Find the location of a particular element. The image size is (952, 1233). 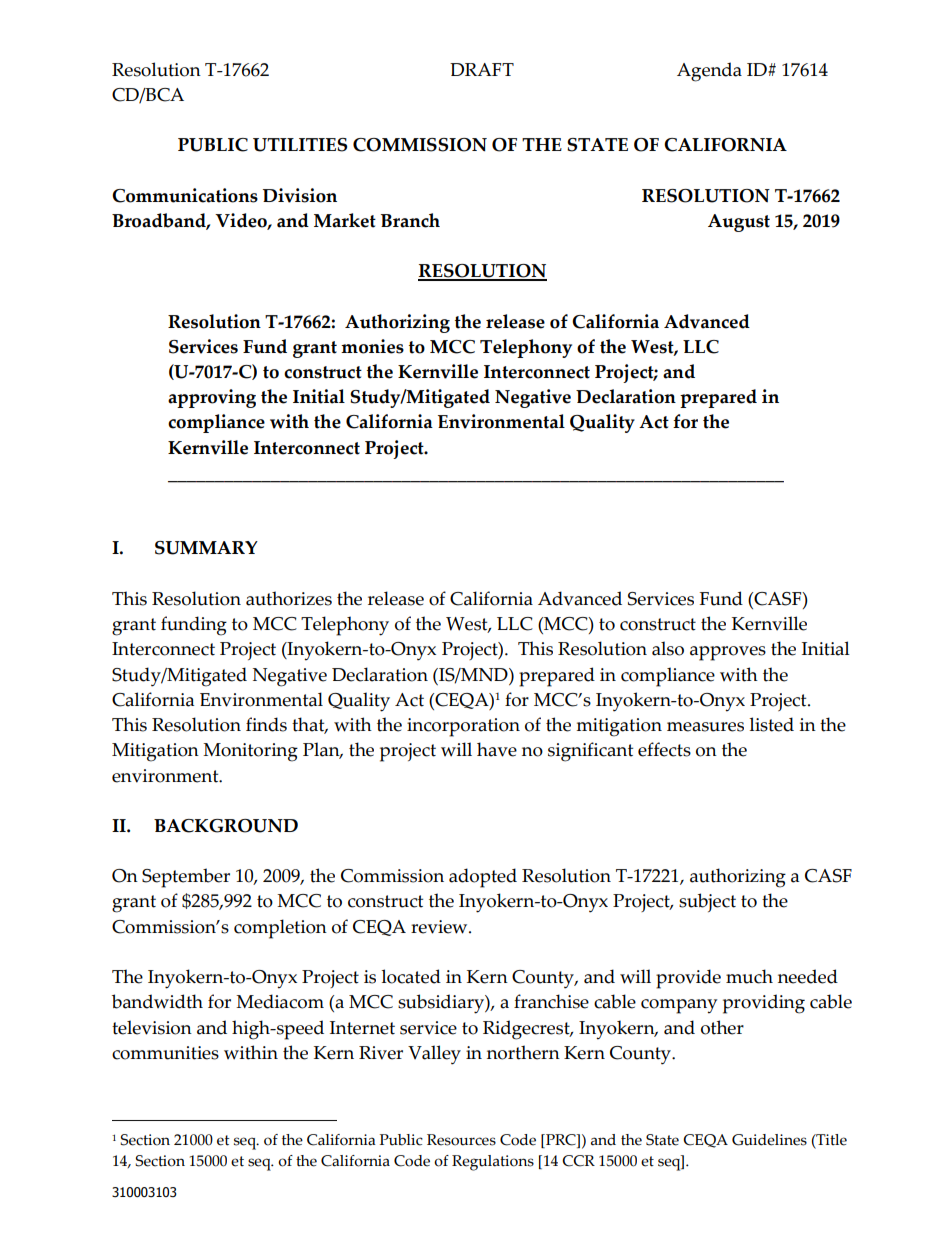

incorporation is located at coordinates (463, 727).
